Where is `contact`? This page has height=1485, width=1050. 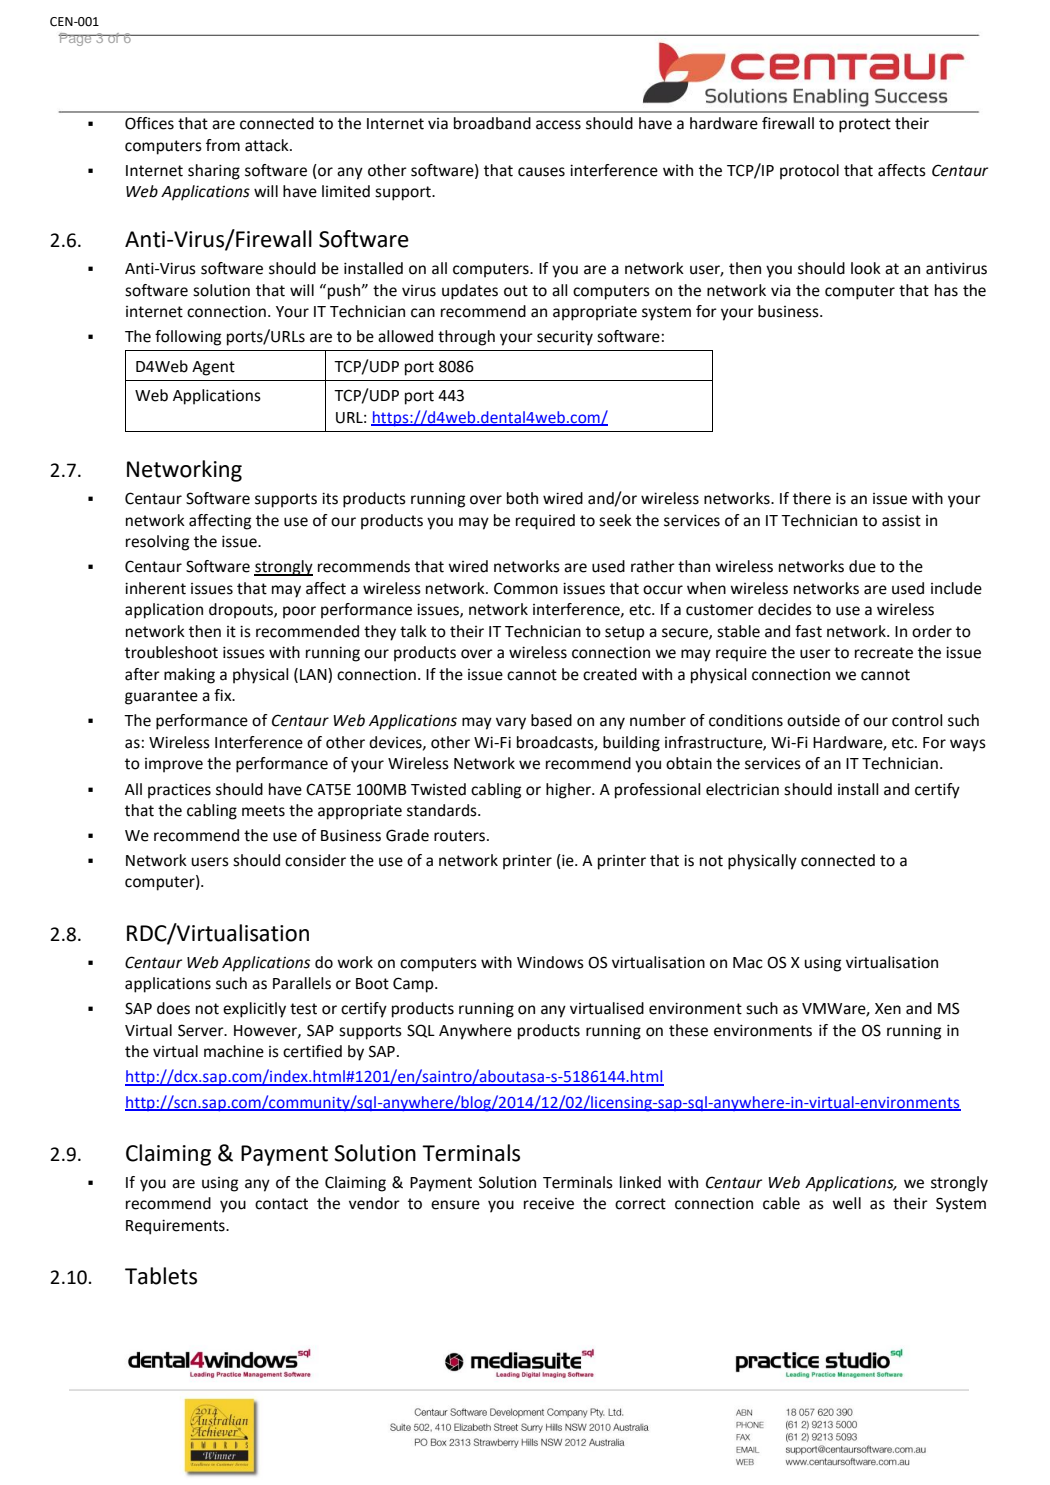
contact is located at coordinates (281, 1204).
